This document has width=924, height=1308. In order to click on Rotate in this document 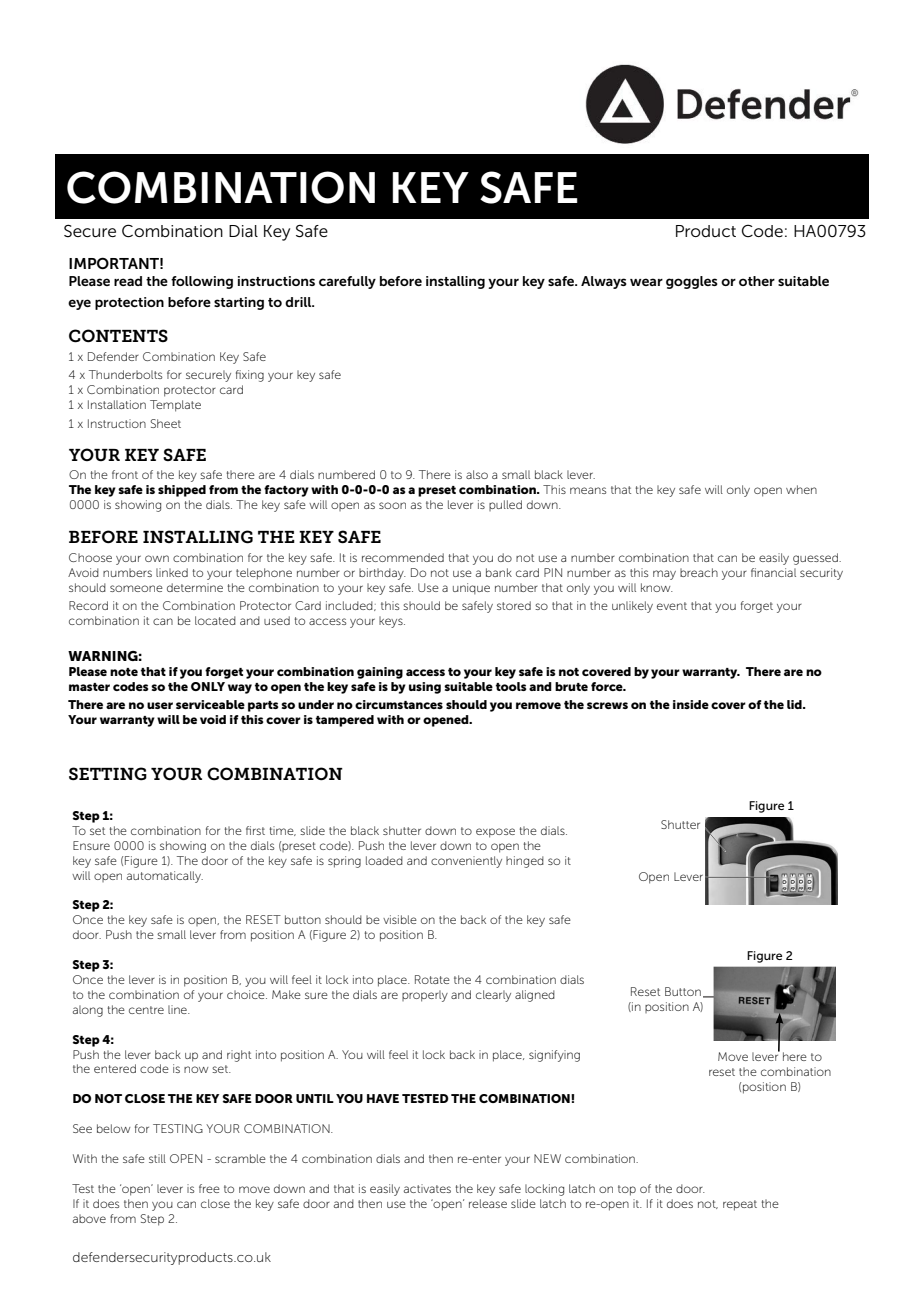, I will do `click(432, 979)`.
